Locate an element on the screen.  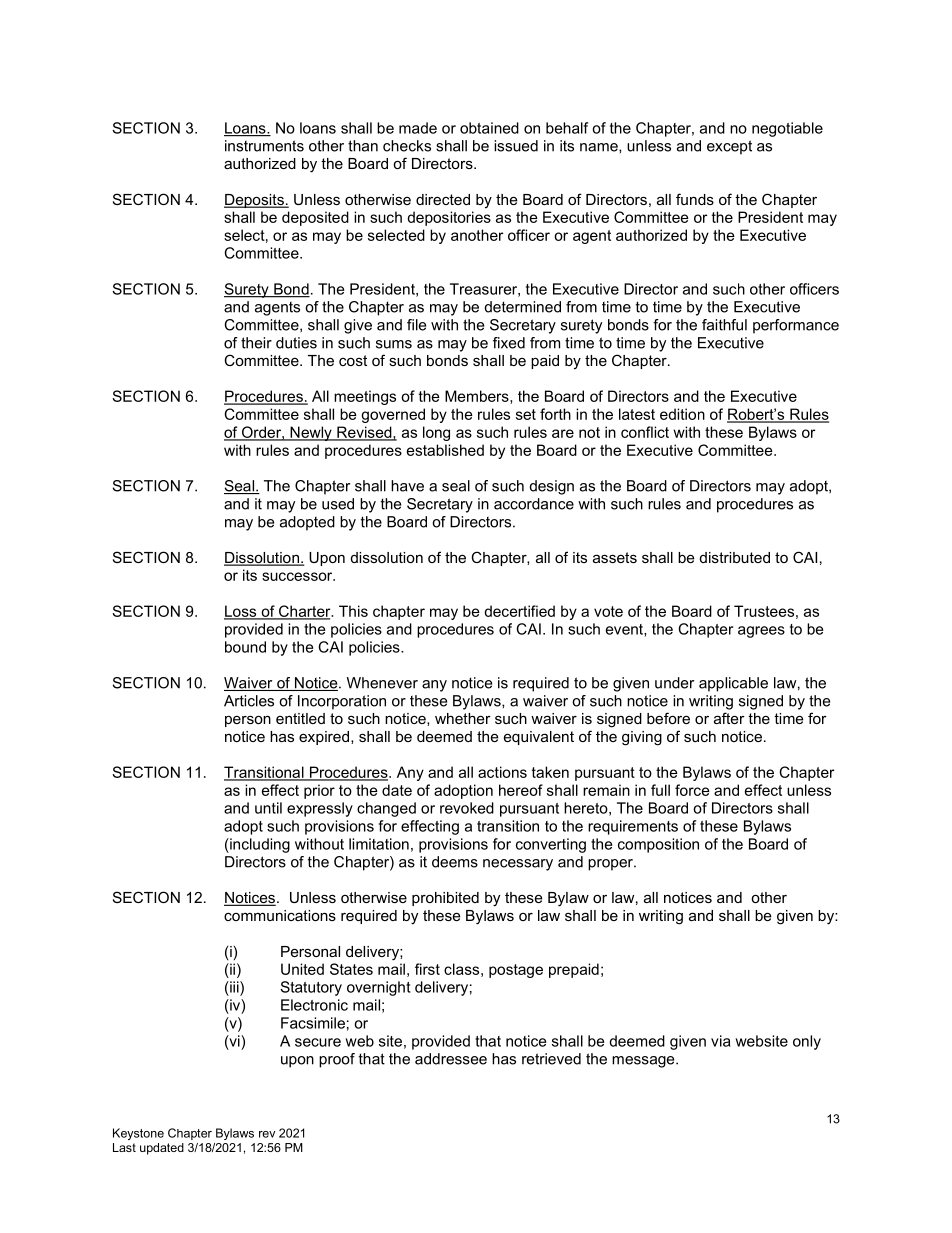
including is located at coordinates (259, 845).
